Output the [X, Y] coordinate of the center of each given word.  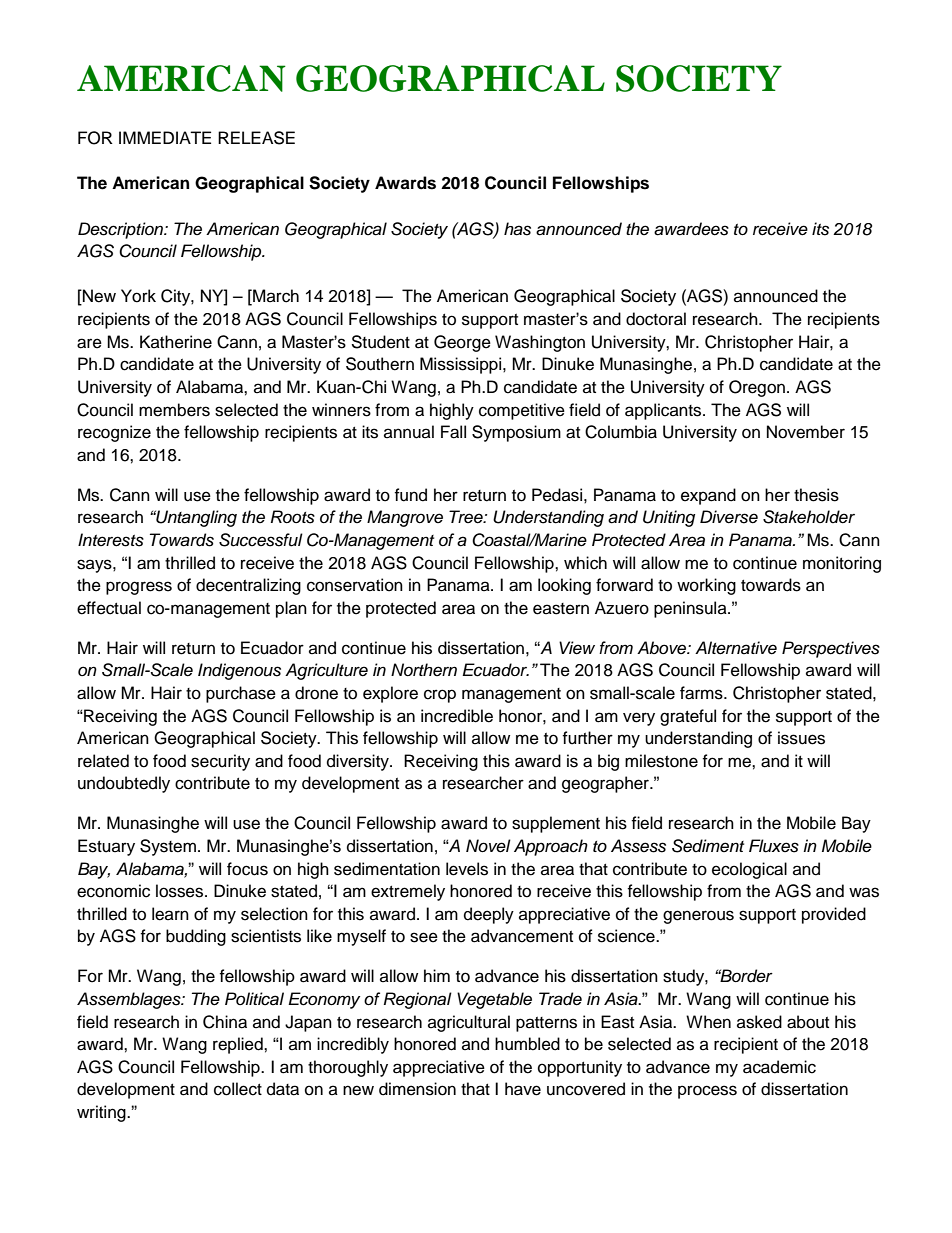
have [523, 1089]
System [168, 847]
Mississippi [462, 365]
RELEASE [256, 138]
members [174, 410]
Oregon [757, 388]
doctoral [656, 319]
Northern [424, 669]
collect [238, 1089]
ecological [749, 870]
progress [139, 588]
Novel [488, 846]
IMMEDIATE [165, 137]
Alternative [736, 648]
